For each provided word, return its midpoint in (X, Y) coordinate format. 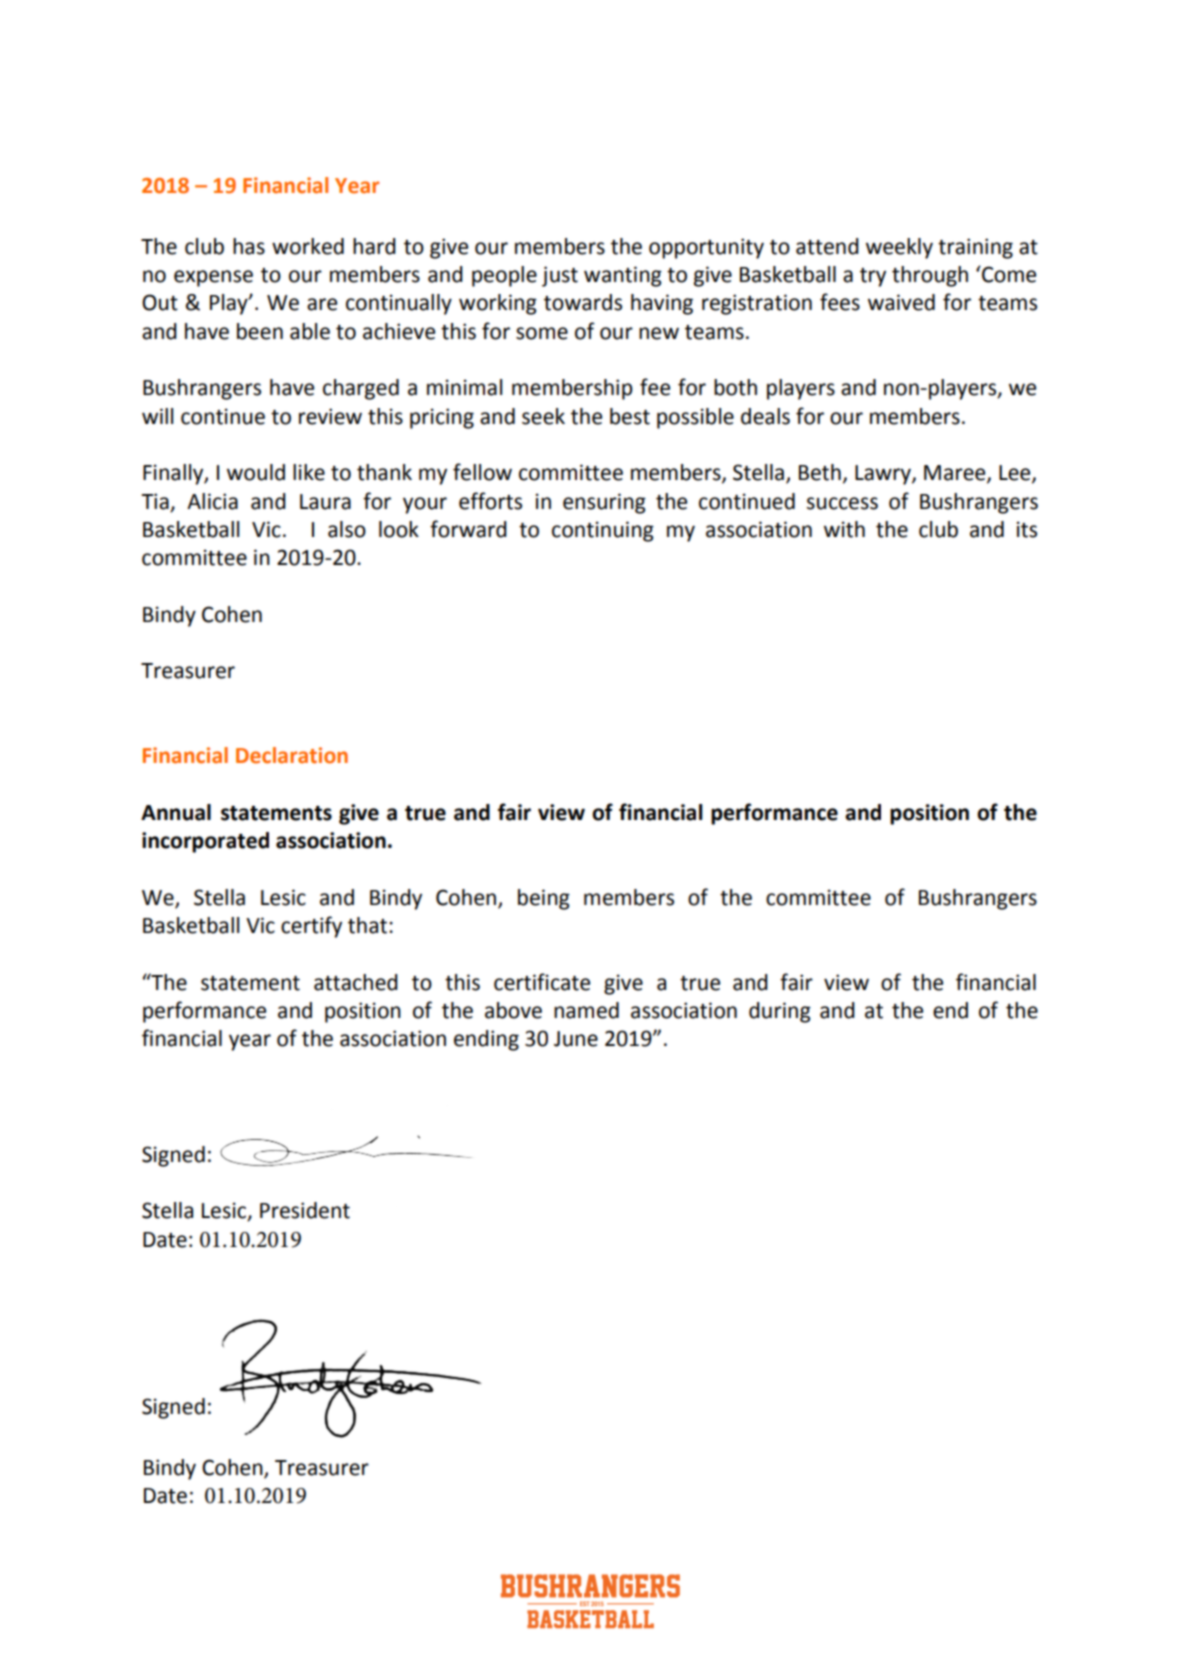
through (930, 276)
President (305, 1210)
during (780, 1012)
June (576, 1039)
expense (213, 278)
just (560, 276)
